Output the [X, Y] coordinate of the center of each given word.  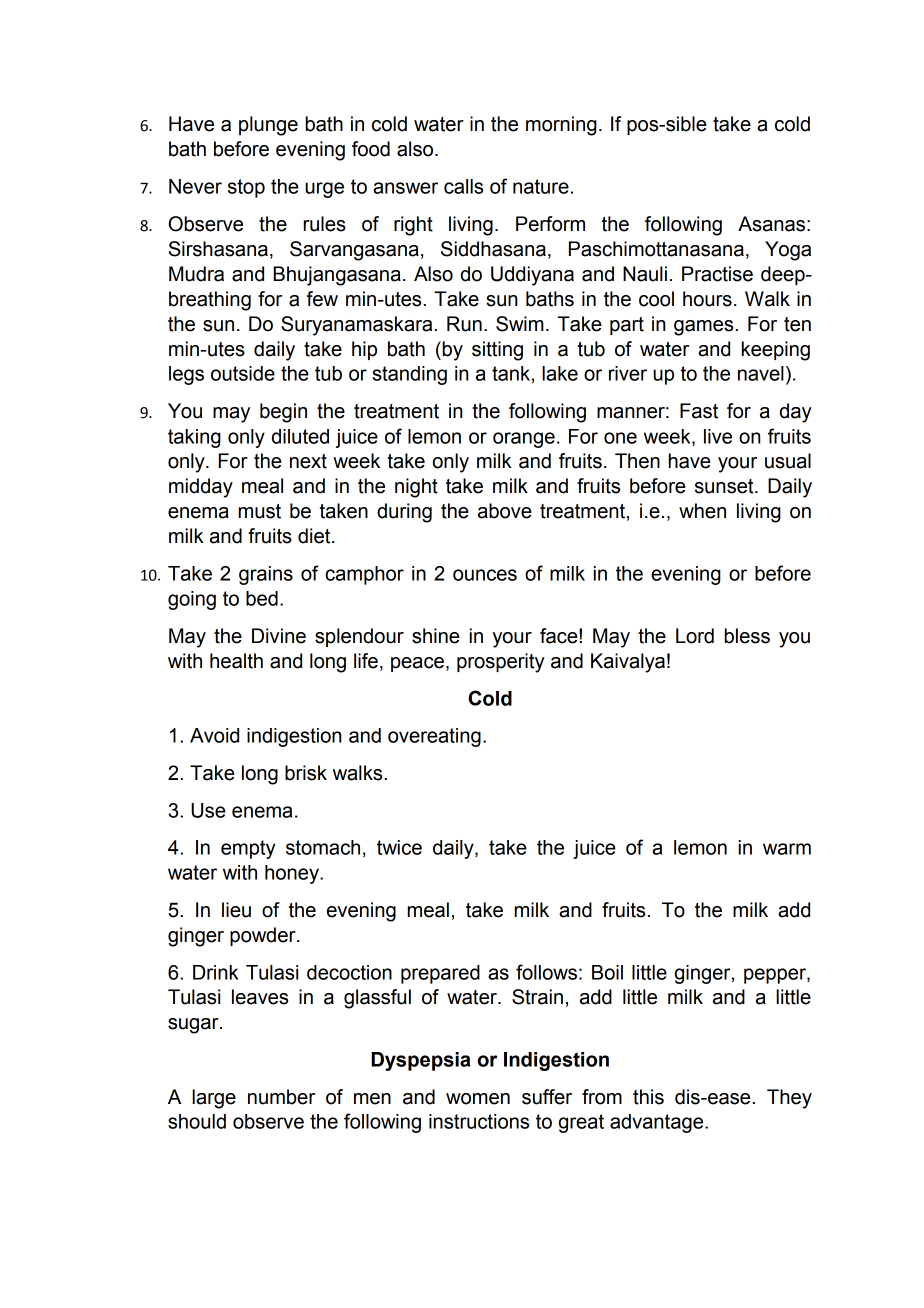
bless [747, 636]
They [789, 1099]
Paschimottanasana [656, 249]
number [281, 1097]
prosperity [501, 663]
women [478, 1099]
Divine [279, 636]
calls [463, 186]
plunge [268, 126]
